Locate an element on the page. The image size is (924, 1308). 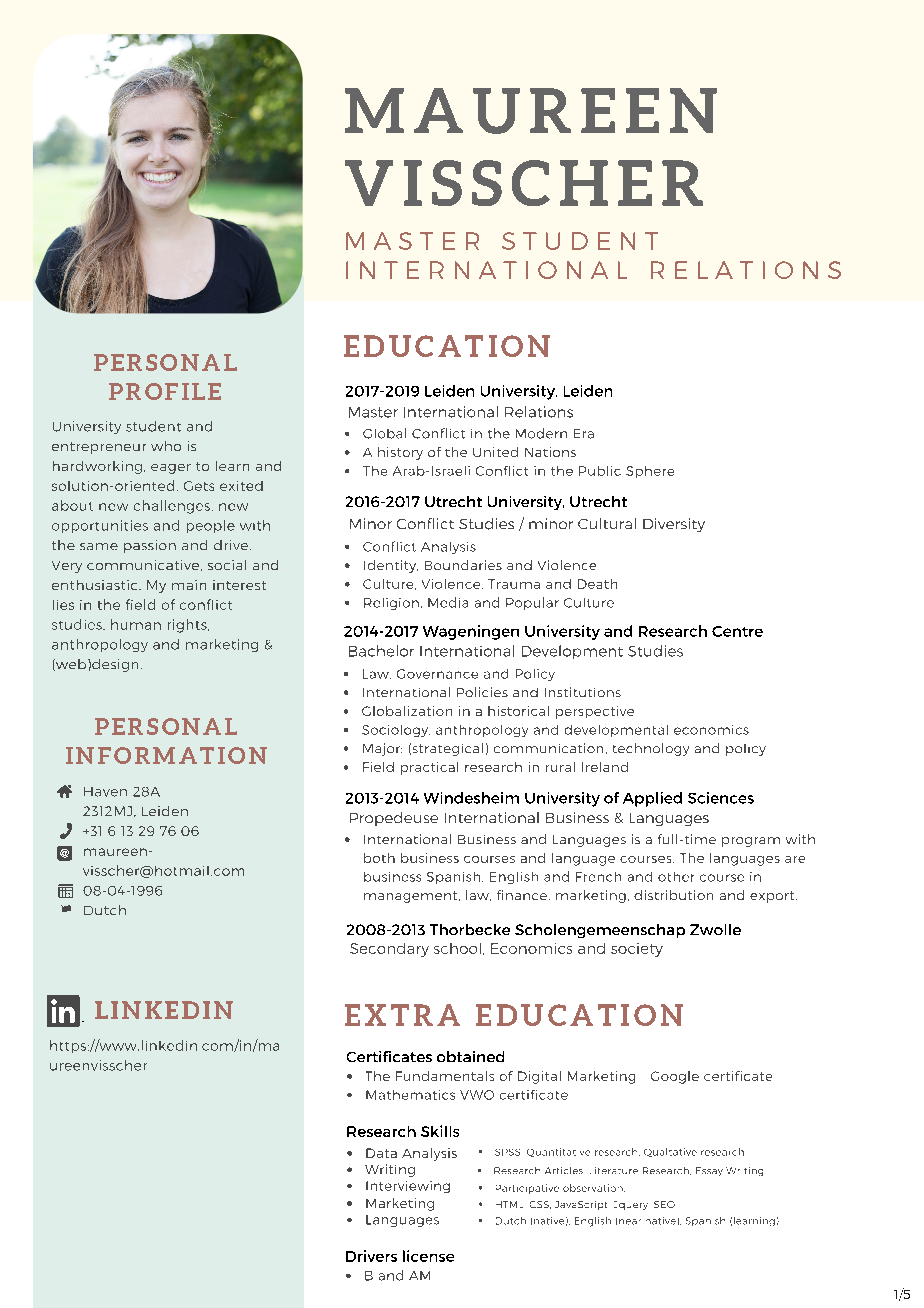
Data is located at coordinates (381, 1153).
